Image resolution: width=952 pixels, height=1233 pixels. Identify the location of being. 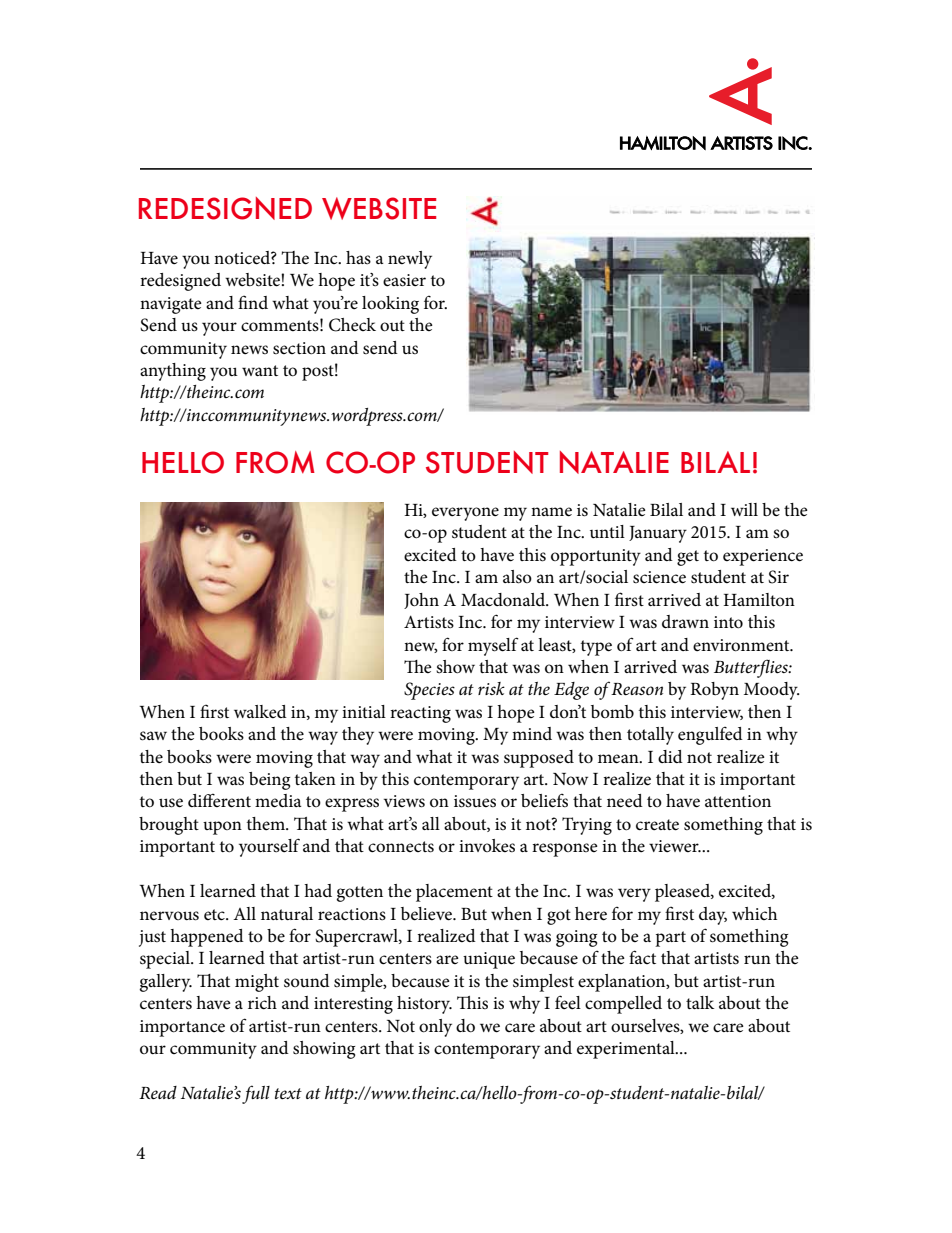
(269, 781).
